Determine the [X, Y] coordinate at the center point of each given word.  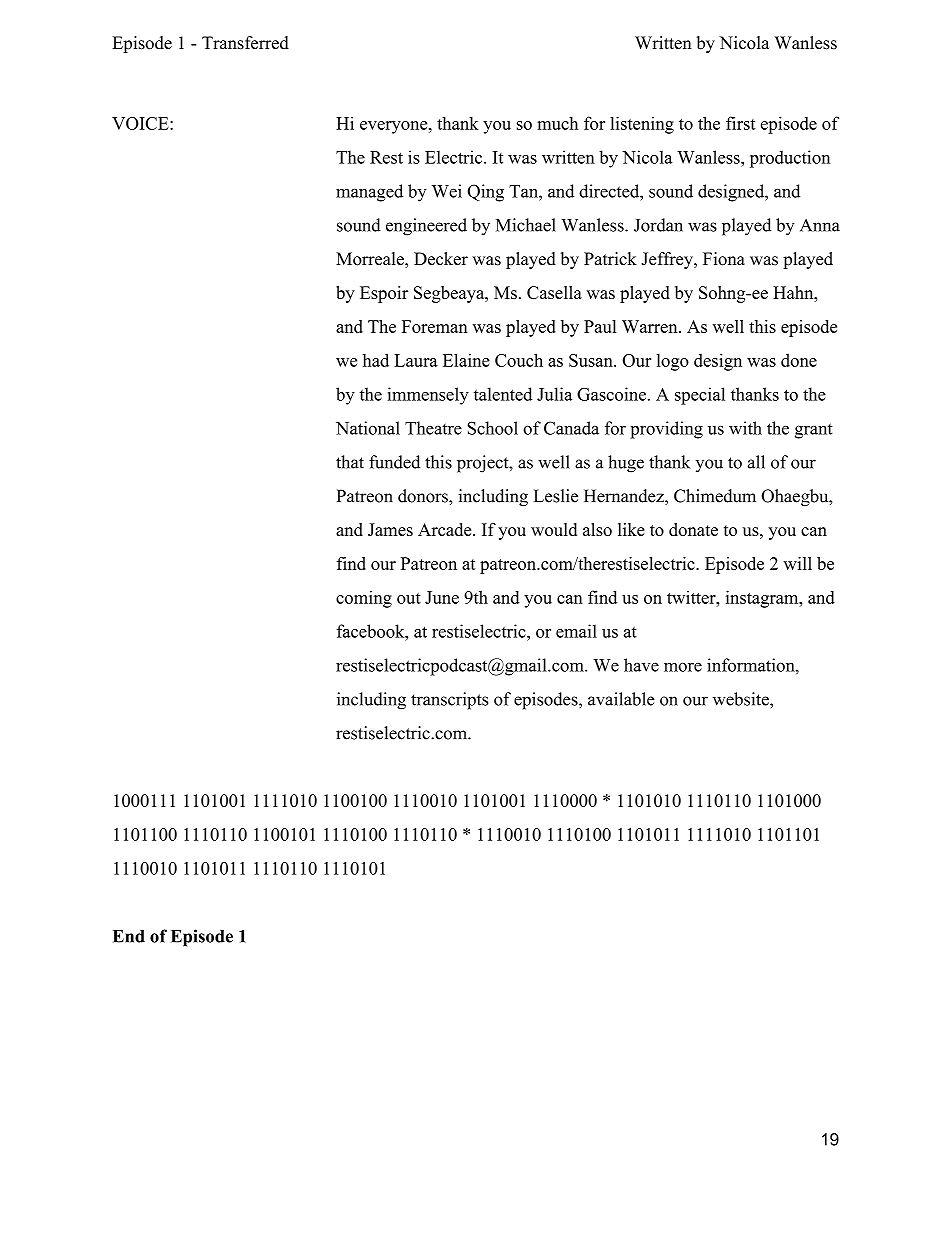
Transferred [245, 43]
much [557, 123]
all [756, 462]
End [129, 936]
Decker [441, 259]
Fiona [724, 259]
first [740, 123]
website [742, 699]
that [350, 462]
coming [364, 599]
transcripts [449, 701]
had [376, 360]
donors [424, 496]
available [621, 699]
